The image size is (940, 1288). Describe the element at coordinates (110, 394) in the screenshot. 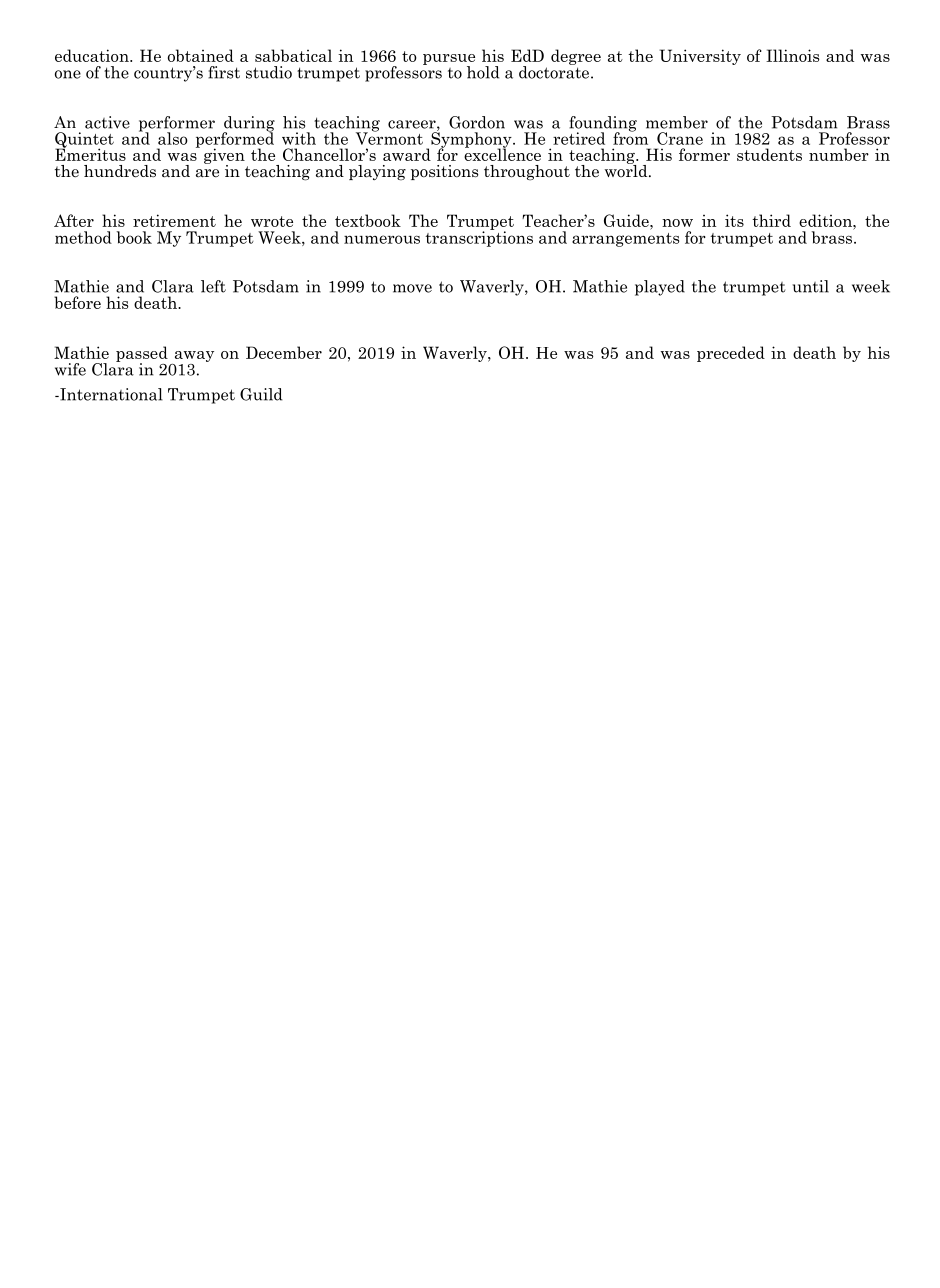

I see `International` at that location.
